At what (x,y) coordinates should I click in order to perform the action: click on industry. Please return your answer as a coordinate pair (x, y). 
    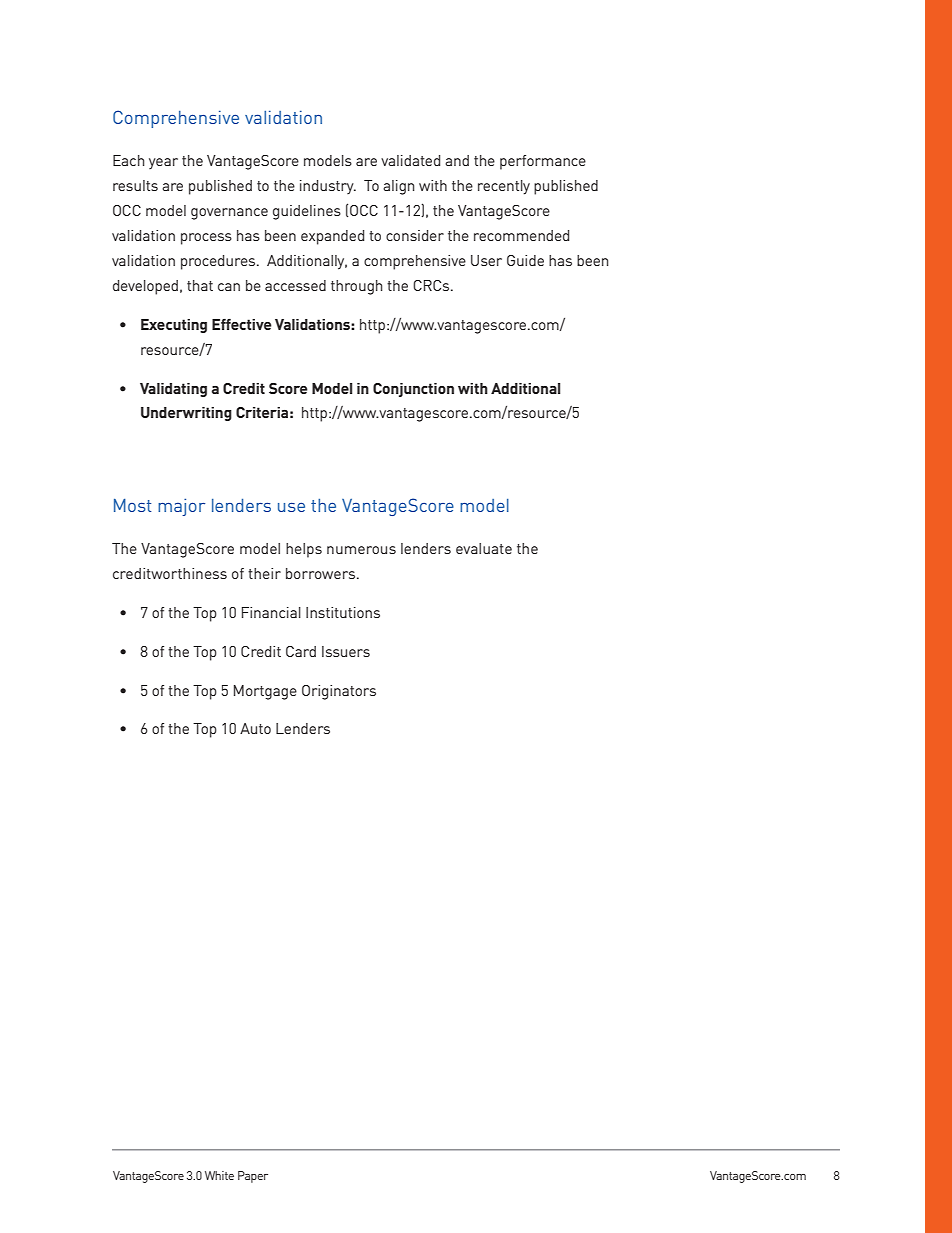
    Looking at the image, I should click on (328, 187).
